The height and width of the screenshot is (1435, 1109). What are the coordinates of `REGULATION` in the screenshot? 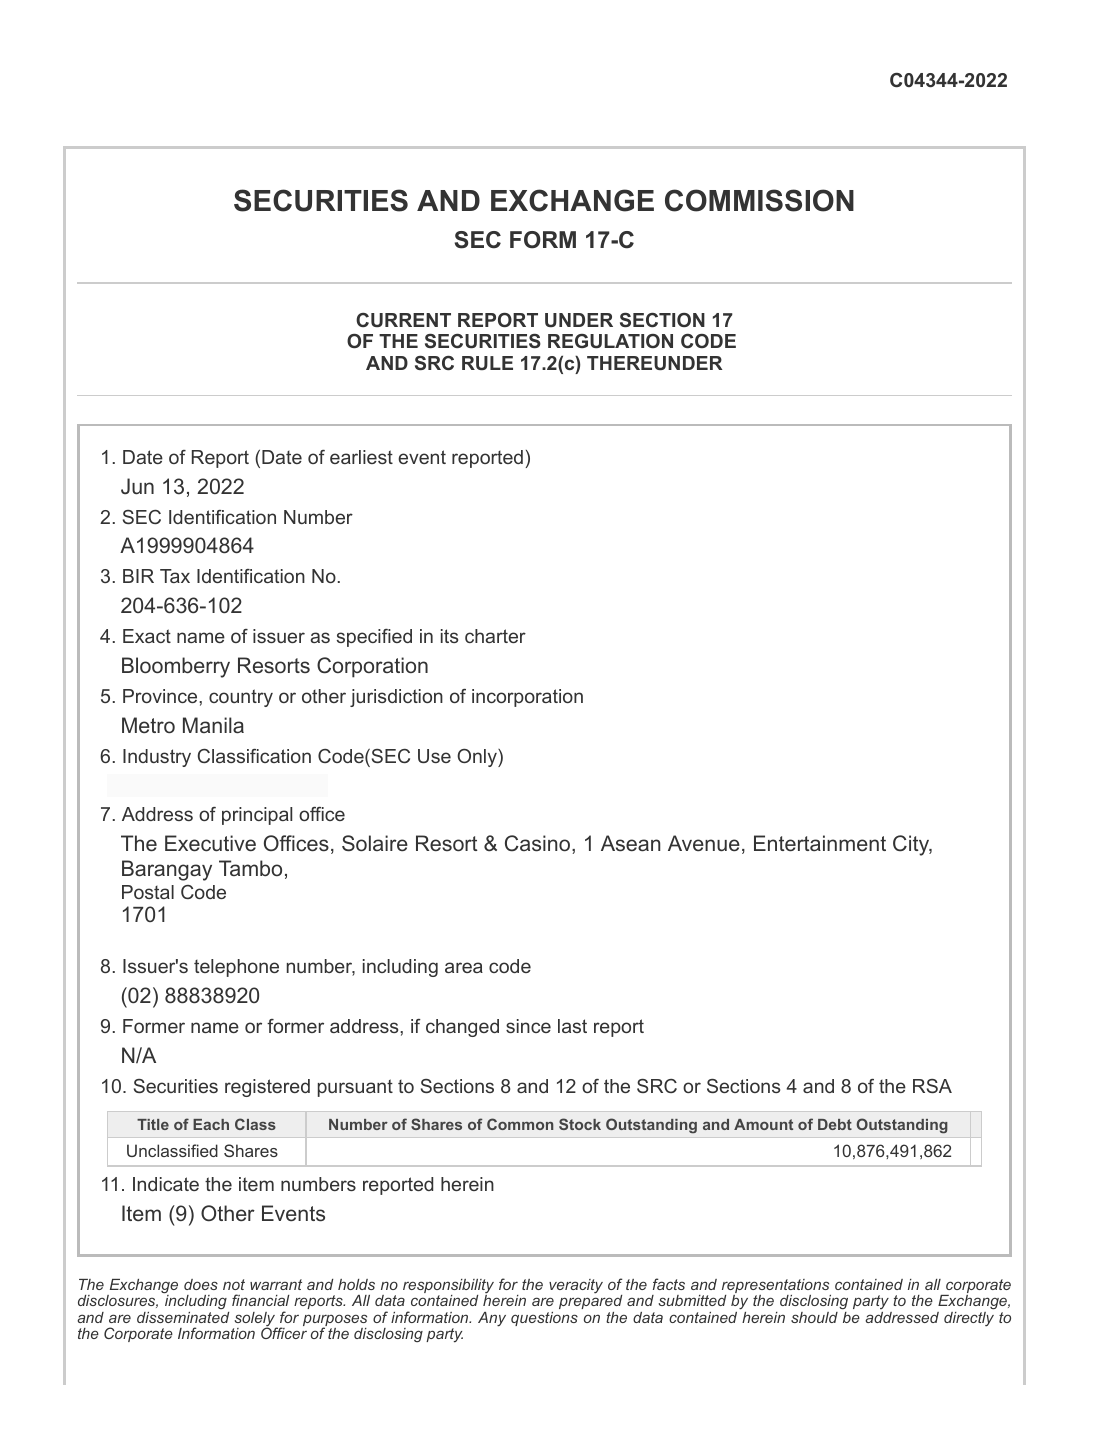 It's located at (610, 341).
